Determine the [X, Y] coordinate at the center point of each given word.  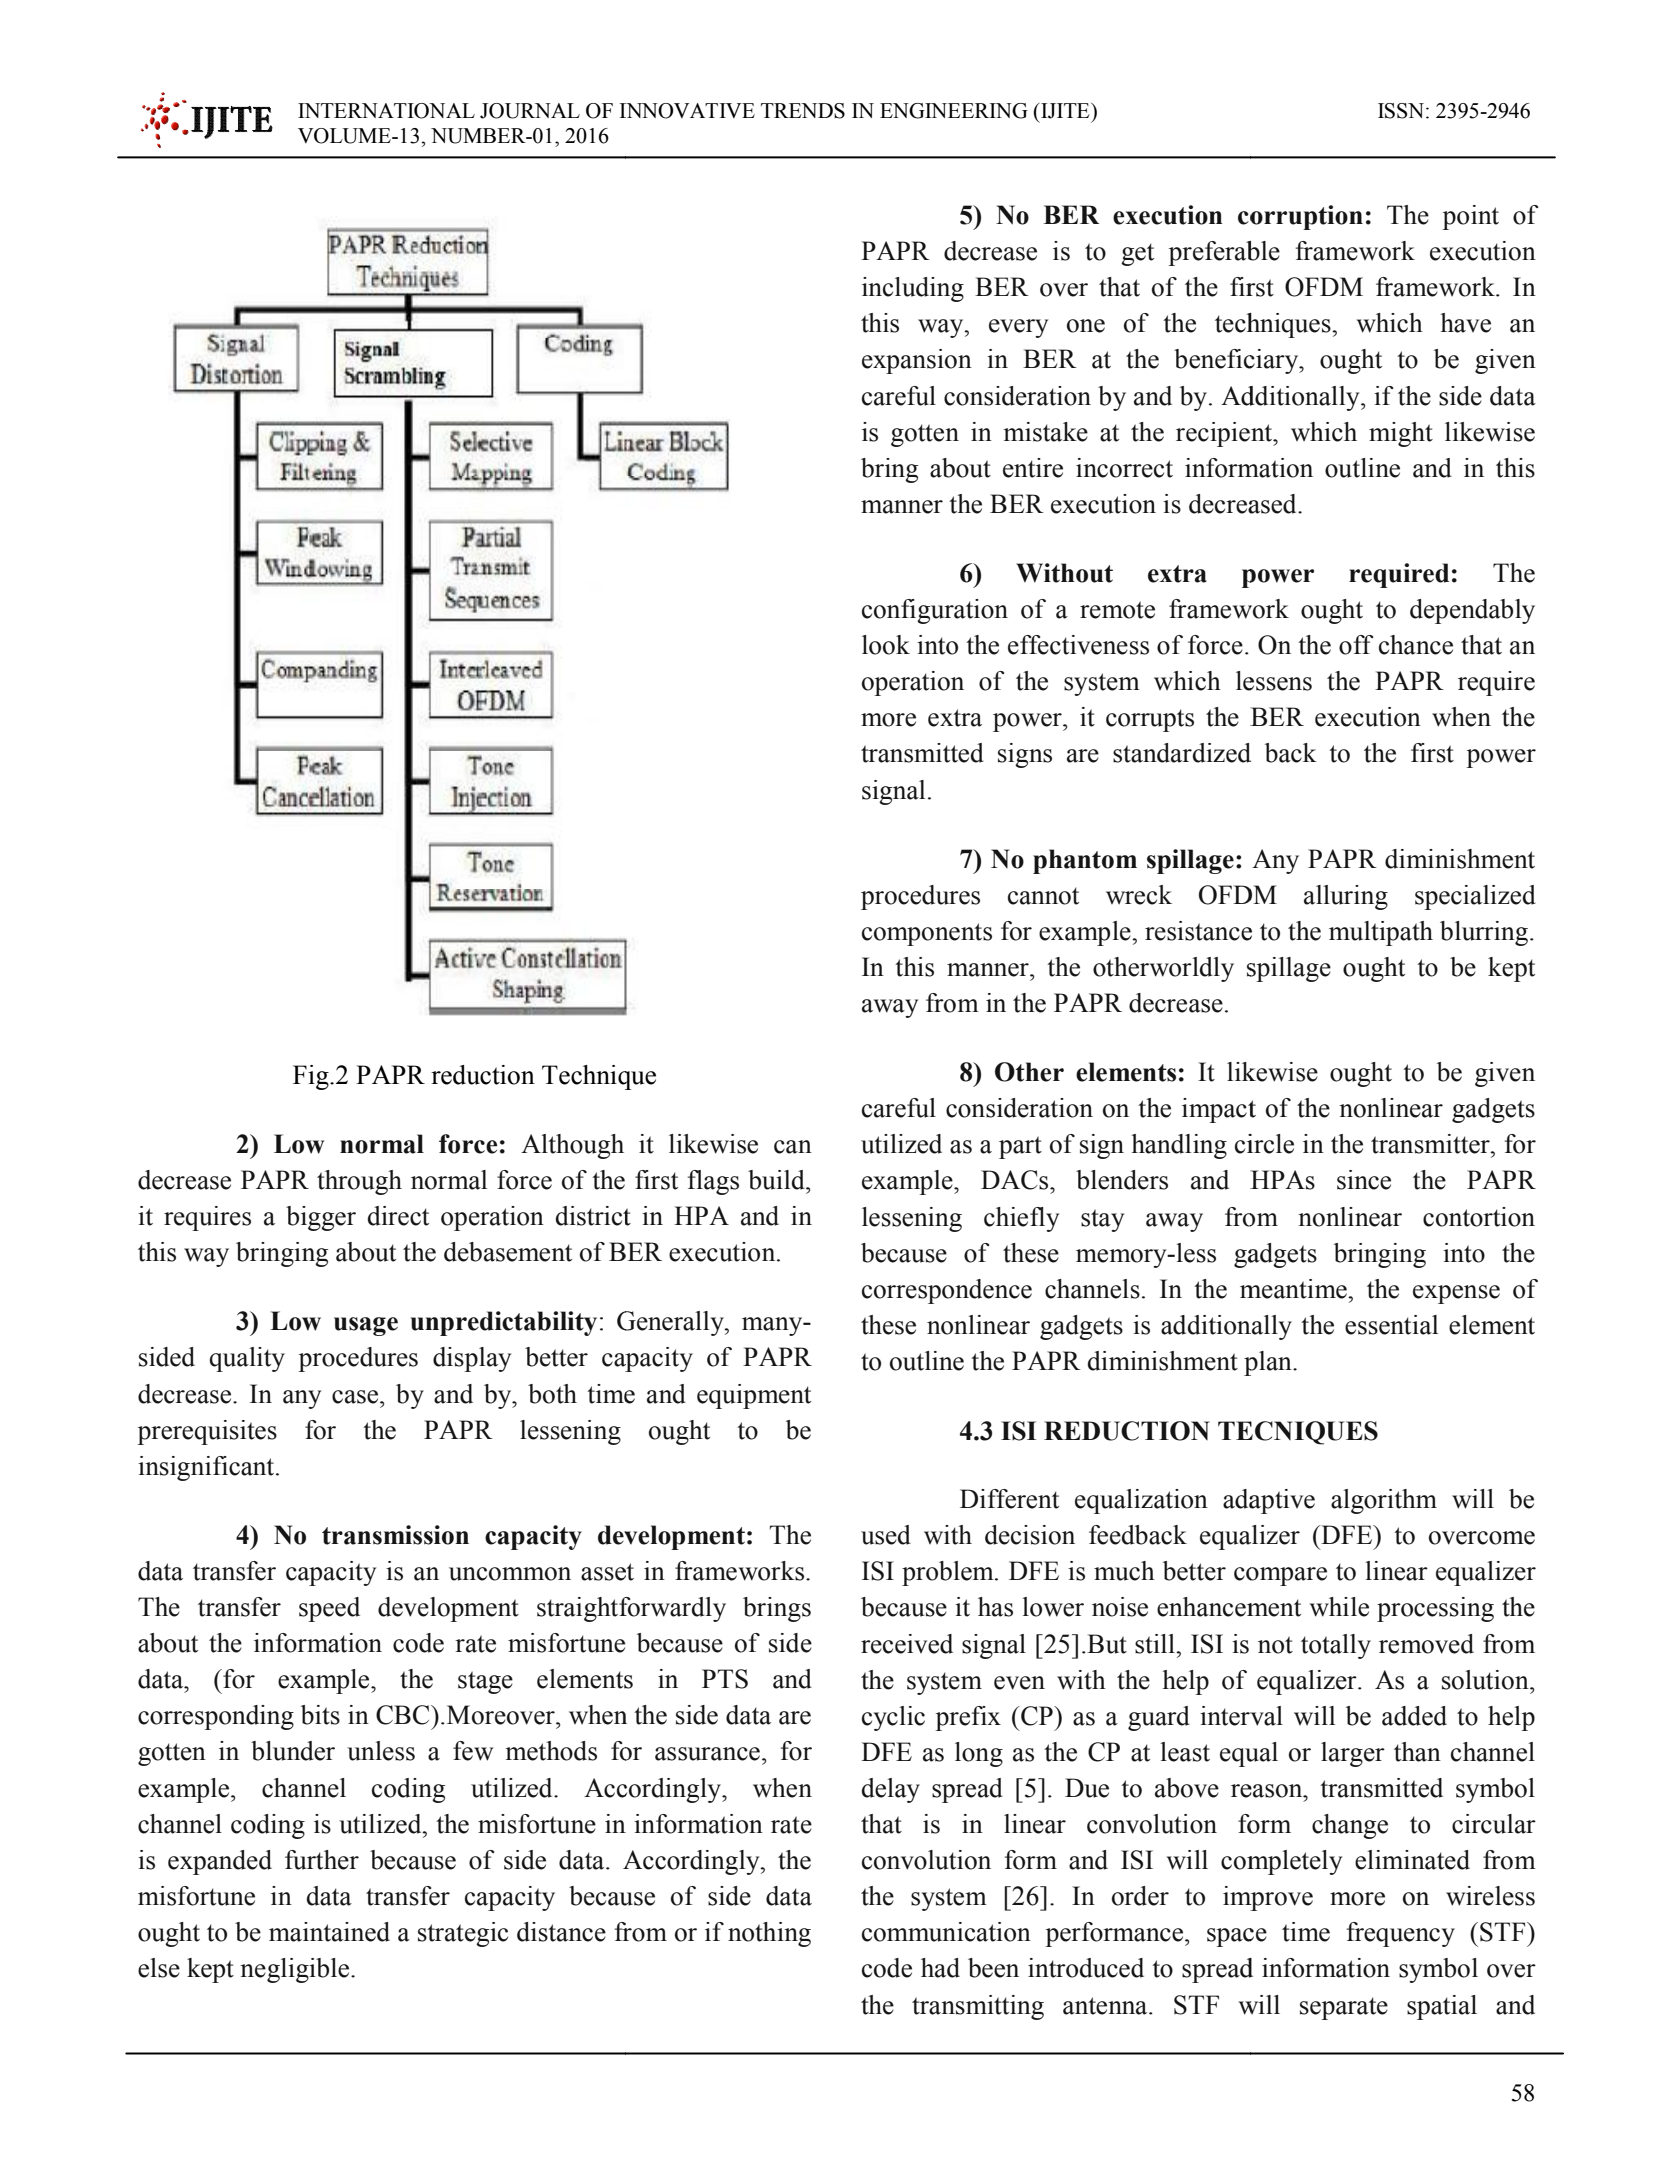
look [886, 645]
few [473, 1751]
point [1470, 217]
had [940, 1968]
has [995, 1607]
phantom [1085, 861]
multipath [1381, 933]
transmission [395, 1535]
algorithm [1384, 1501]
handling [1179, 1146]
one [1086, 326]
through [359, 1182]
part [1020, 1147]
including [913, 289]
